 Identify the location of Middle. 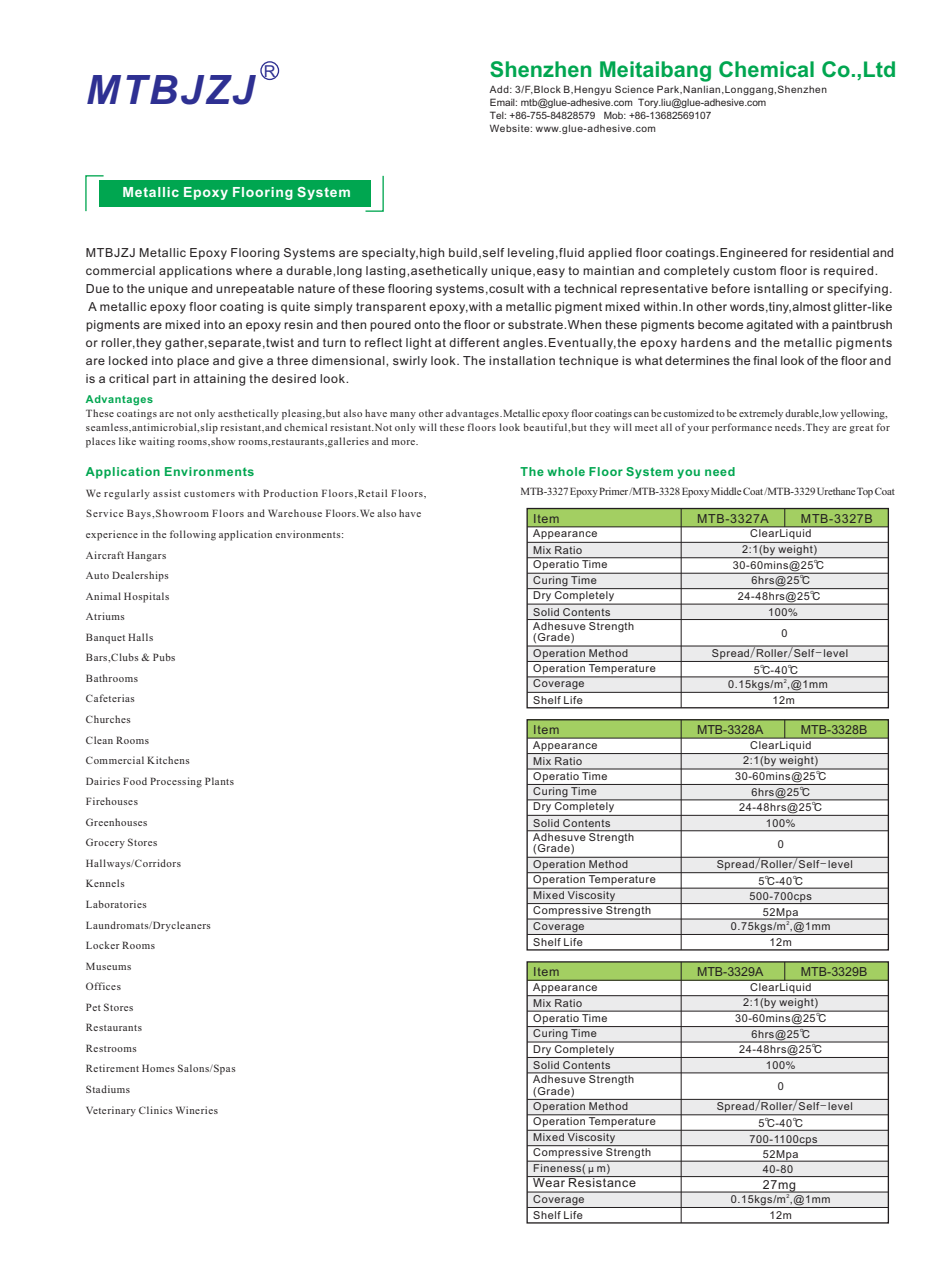
(726, 491).
